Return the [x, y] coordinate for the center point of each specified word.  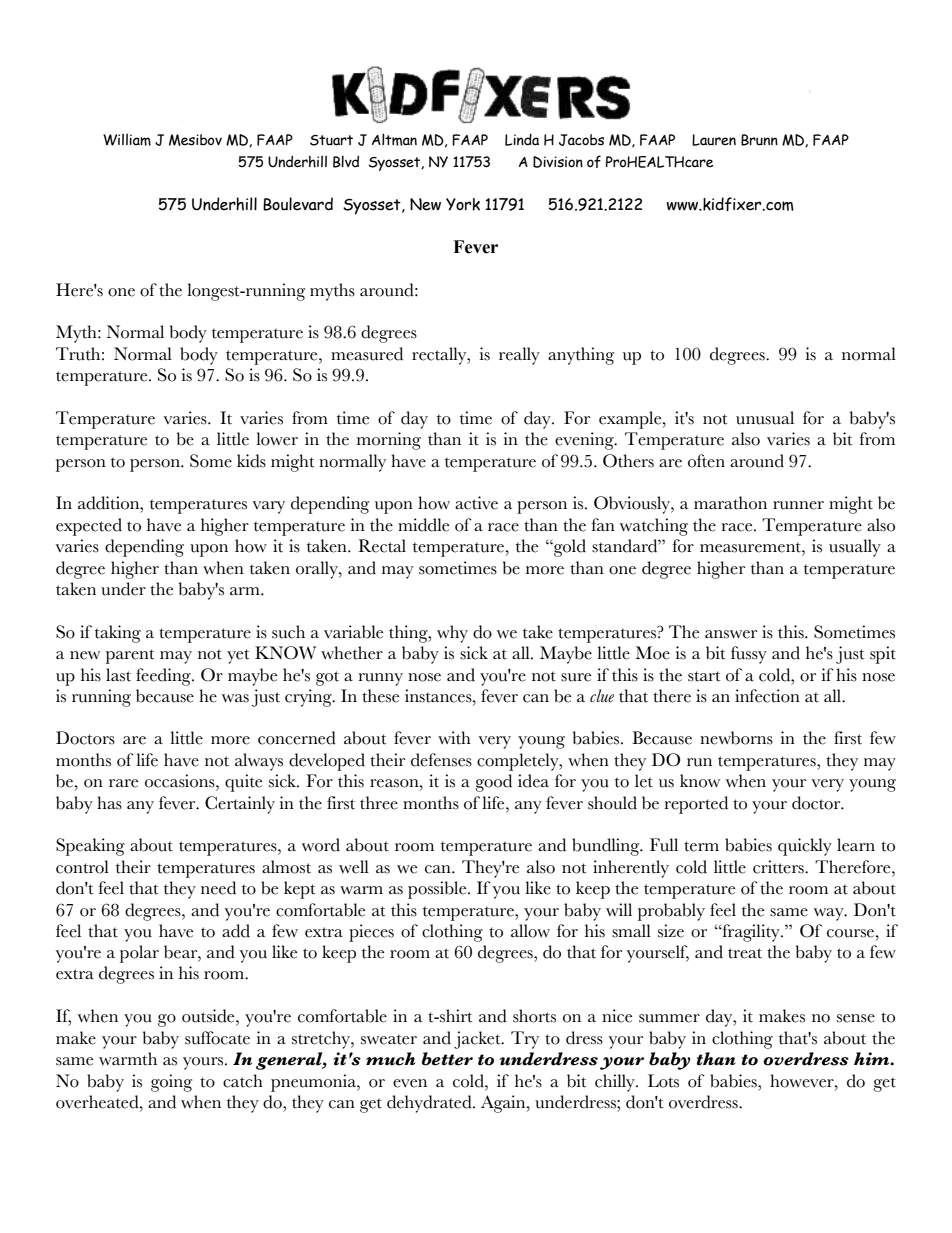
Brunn [759, 140]
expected [89, 527]
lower [277, 439]
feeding [164, 677]
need [218, 888]
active [476, 503]
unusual [765, 418]
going [171, 1083]
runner [798, 505]
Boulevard [298, 204]
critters [779, 867]
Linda [522, 139]
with [454, 738]
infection [767, 696]
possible [438, 890]
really [519, 356]
